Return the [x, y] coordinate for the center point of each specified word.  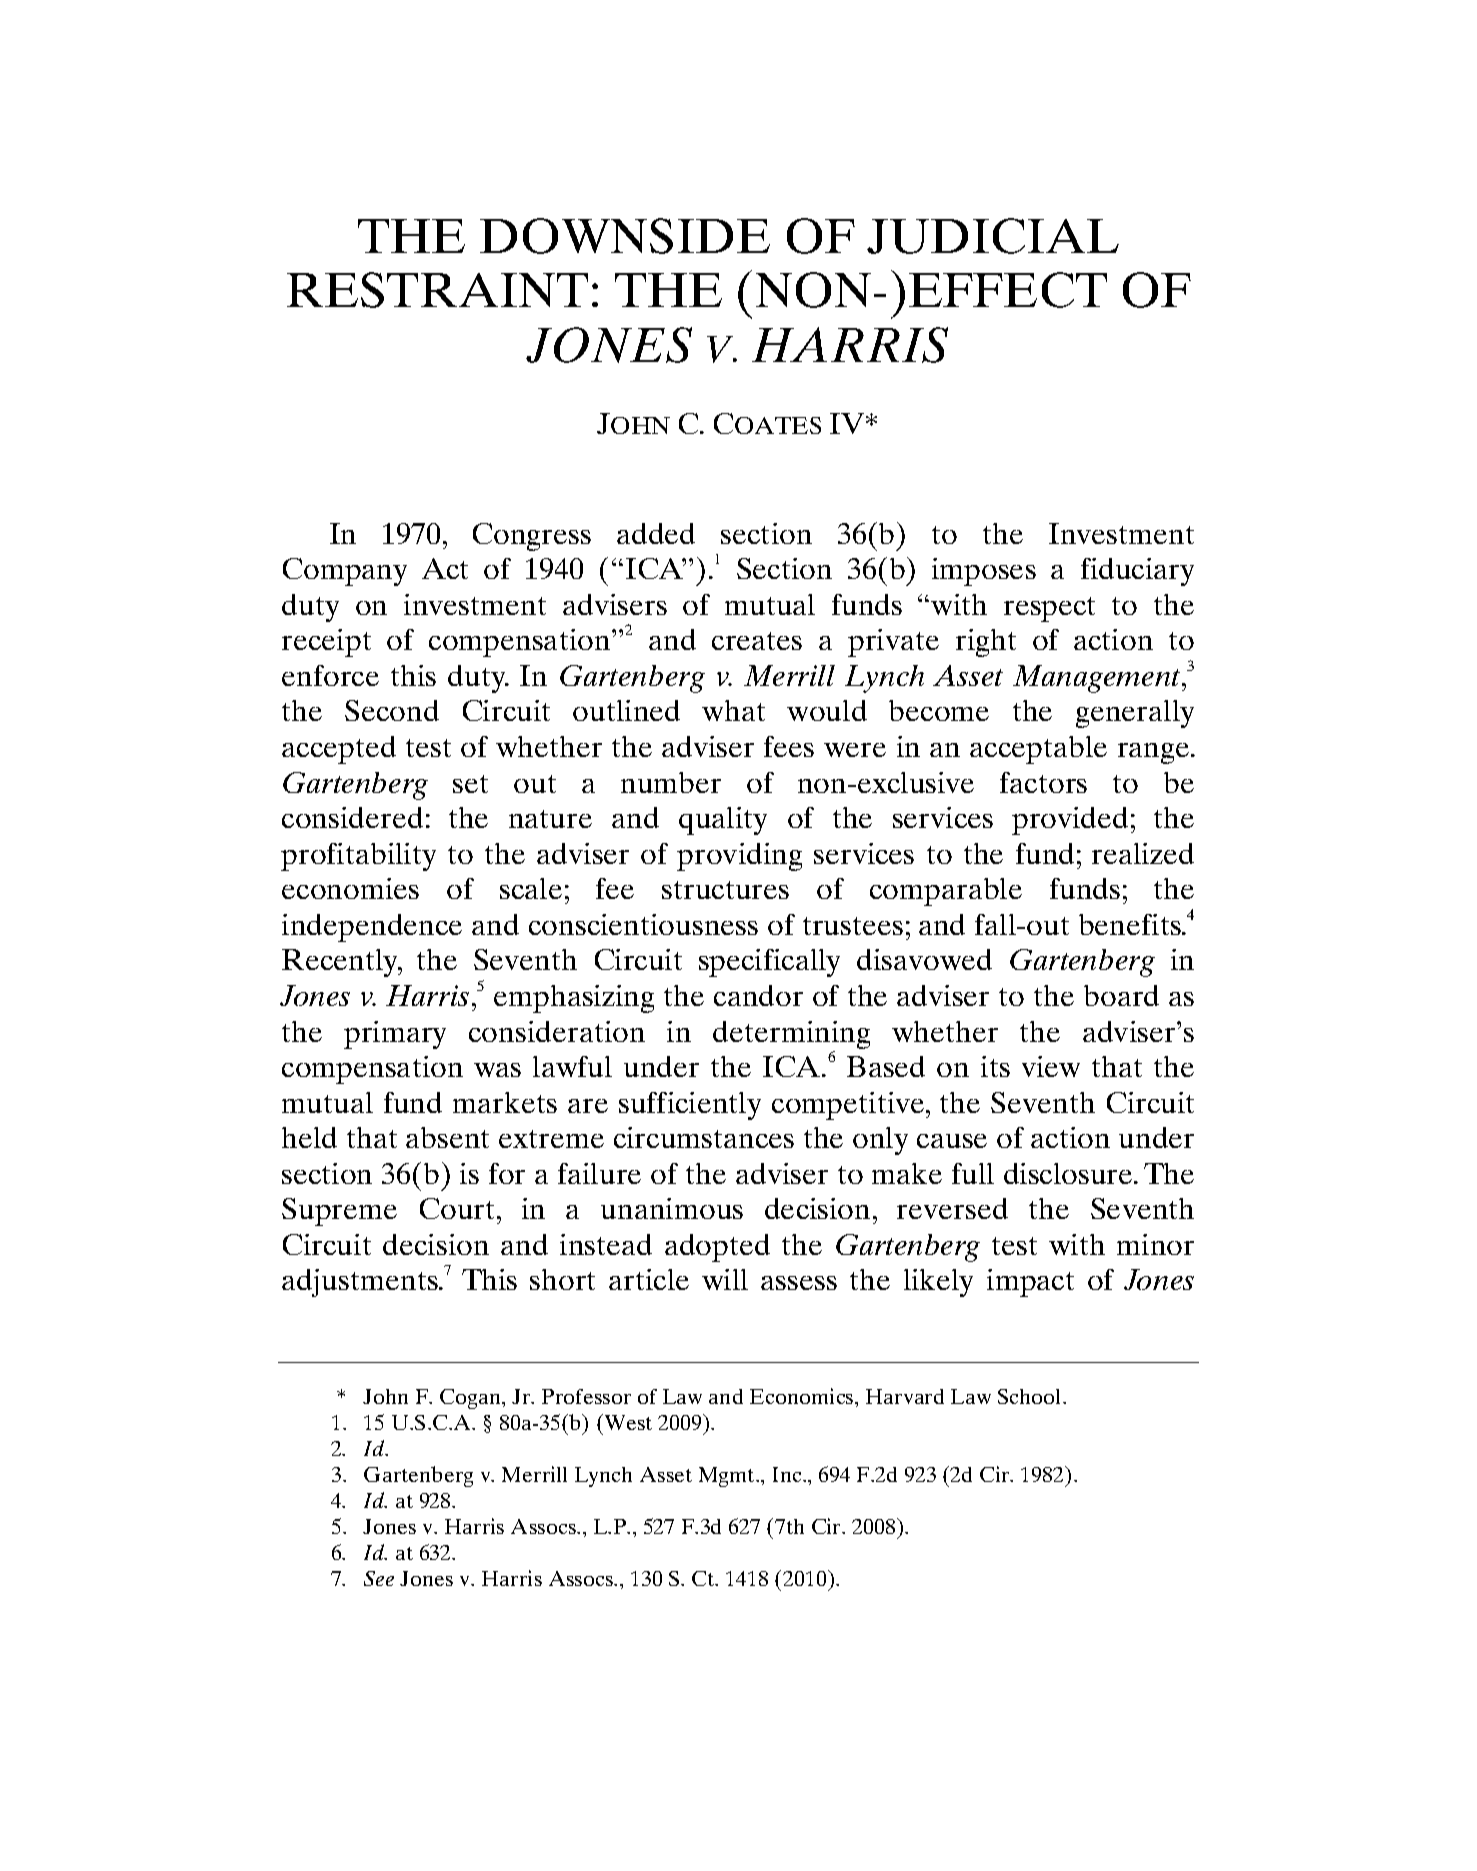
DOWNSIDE [625, 236]
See [379, 1578]
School [1031, 1396]
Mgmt [728, 1477]
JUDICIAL [993, 236]
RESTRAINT [437, 290]
